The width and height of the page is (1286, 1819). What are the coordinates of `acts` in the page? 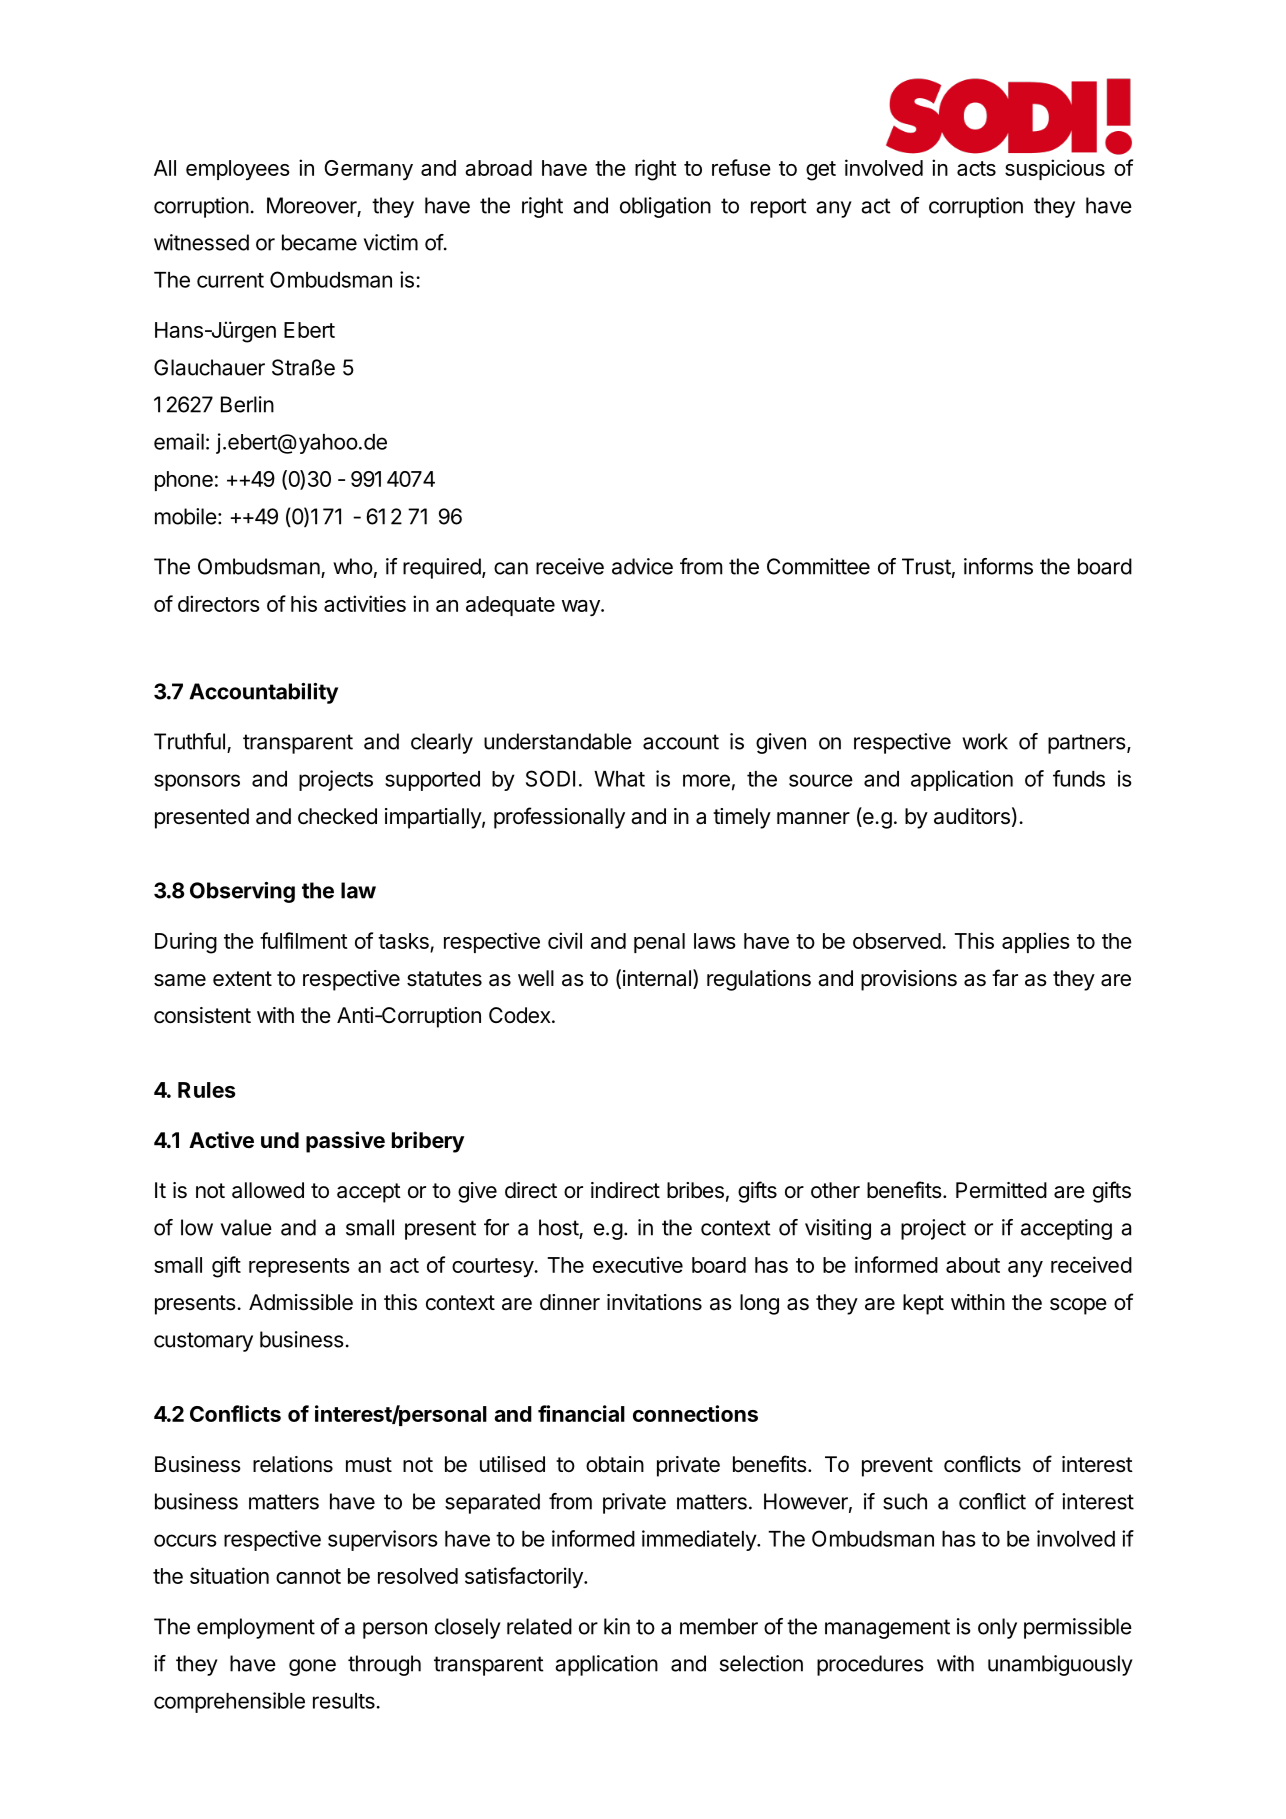 It's located at (976, 168).
